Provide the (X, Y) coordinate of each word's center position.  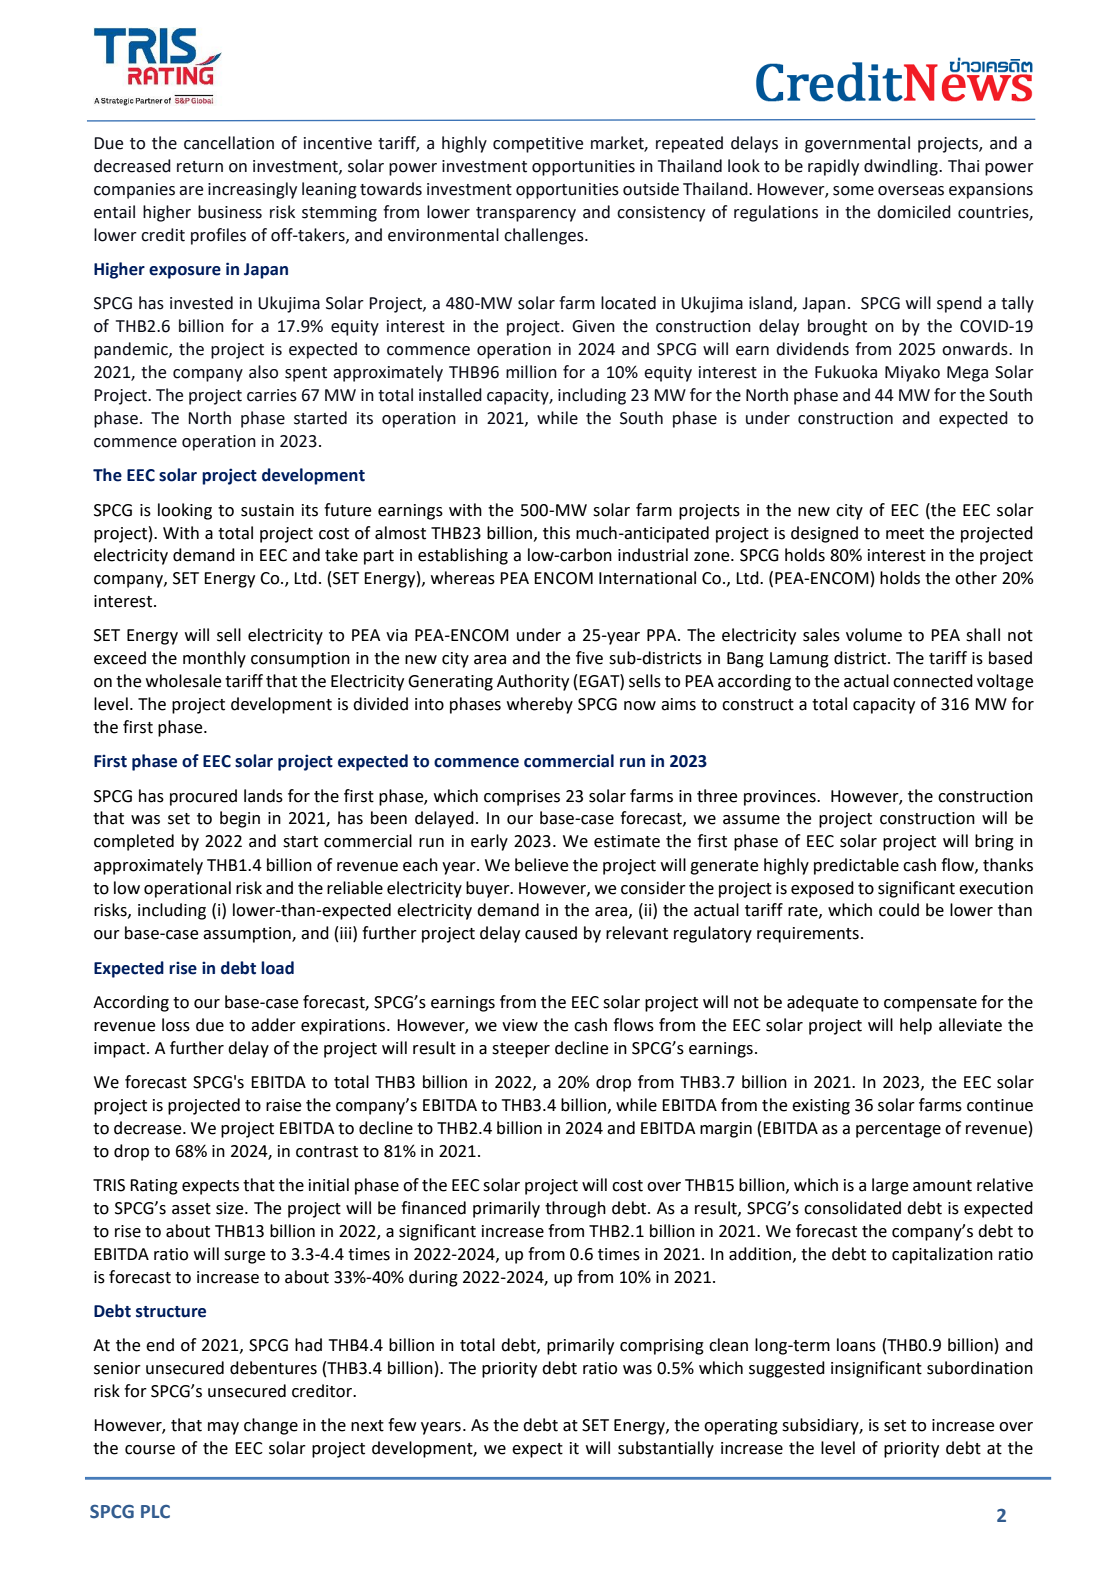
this (556, 533)
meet (905, 534)
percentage (898, 1130)
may (223, 1428)
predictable (856, 866)
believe (541, 865)
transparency (526, 214)
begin (240, 819)
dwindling (902, 167)
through (575, 1209)
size (231, 1208)
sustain (267, 510)
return (200, 167)
